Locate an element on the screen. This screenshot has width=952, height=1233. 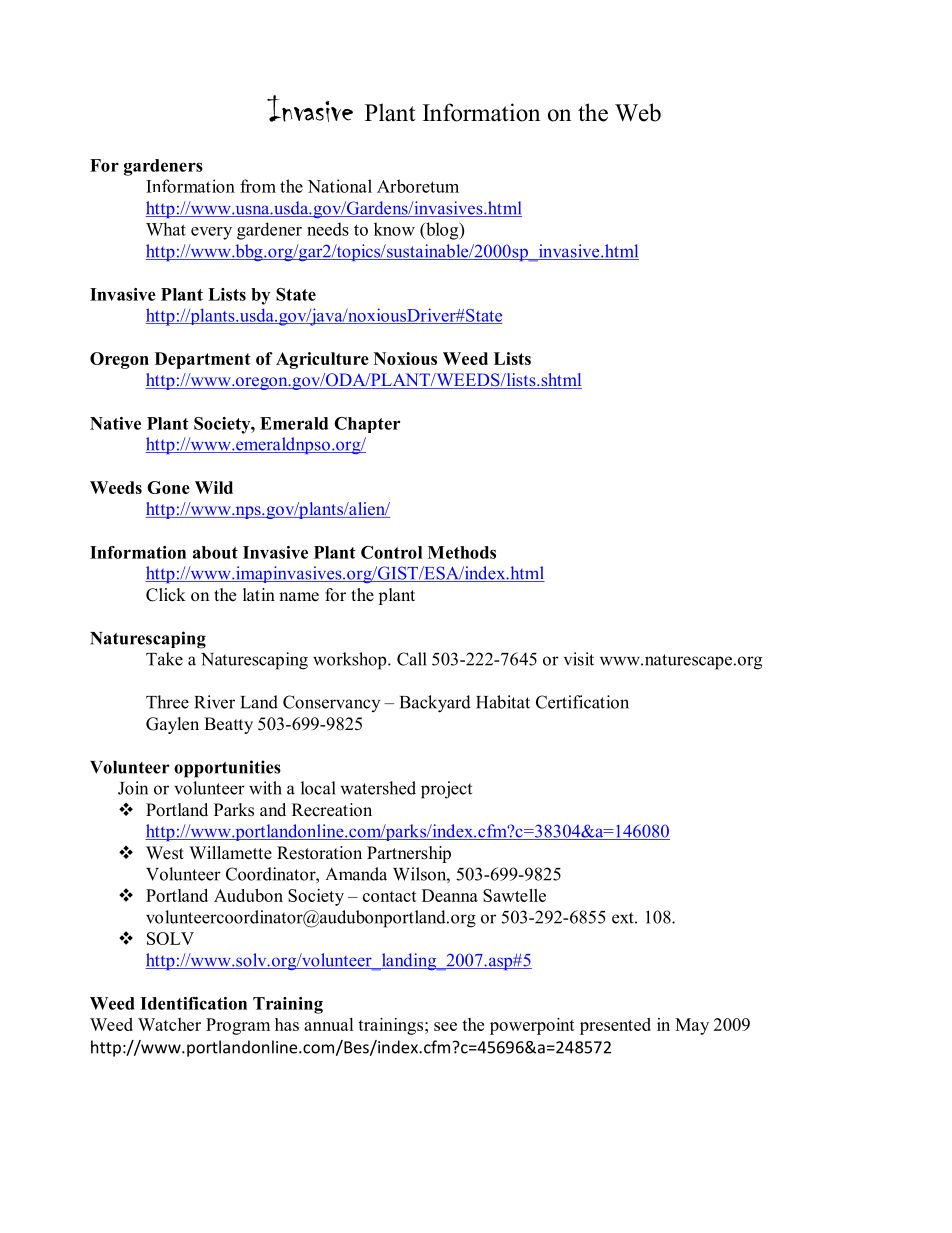
Take is located at coordinates (164, 659).
